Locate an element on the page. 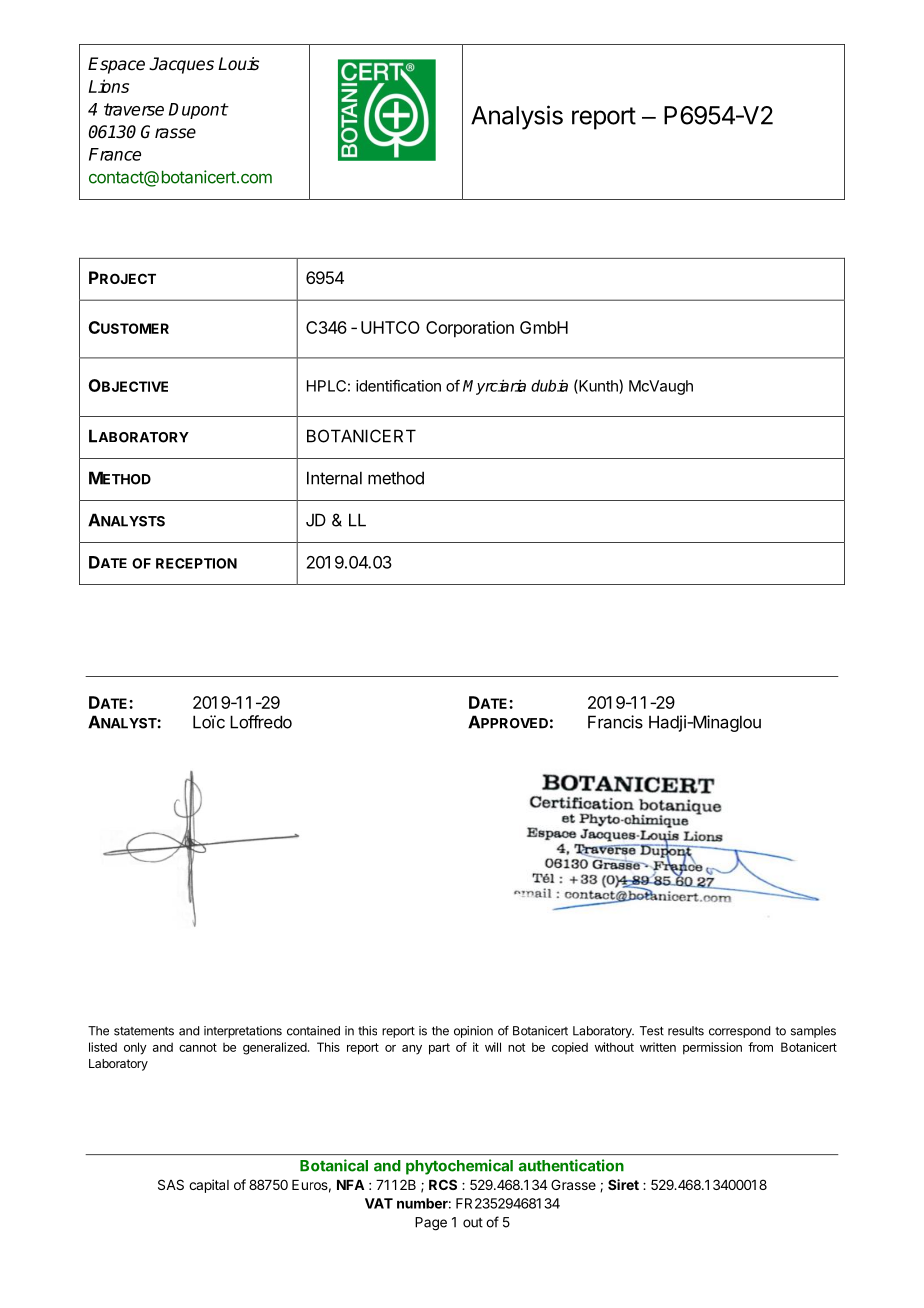 The image size is (924, 1308). Francis is located at coordinates (615, 722).
